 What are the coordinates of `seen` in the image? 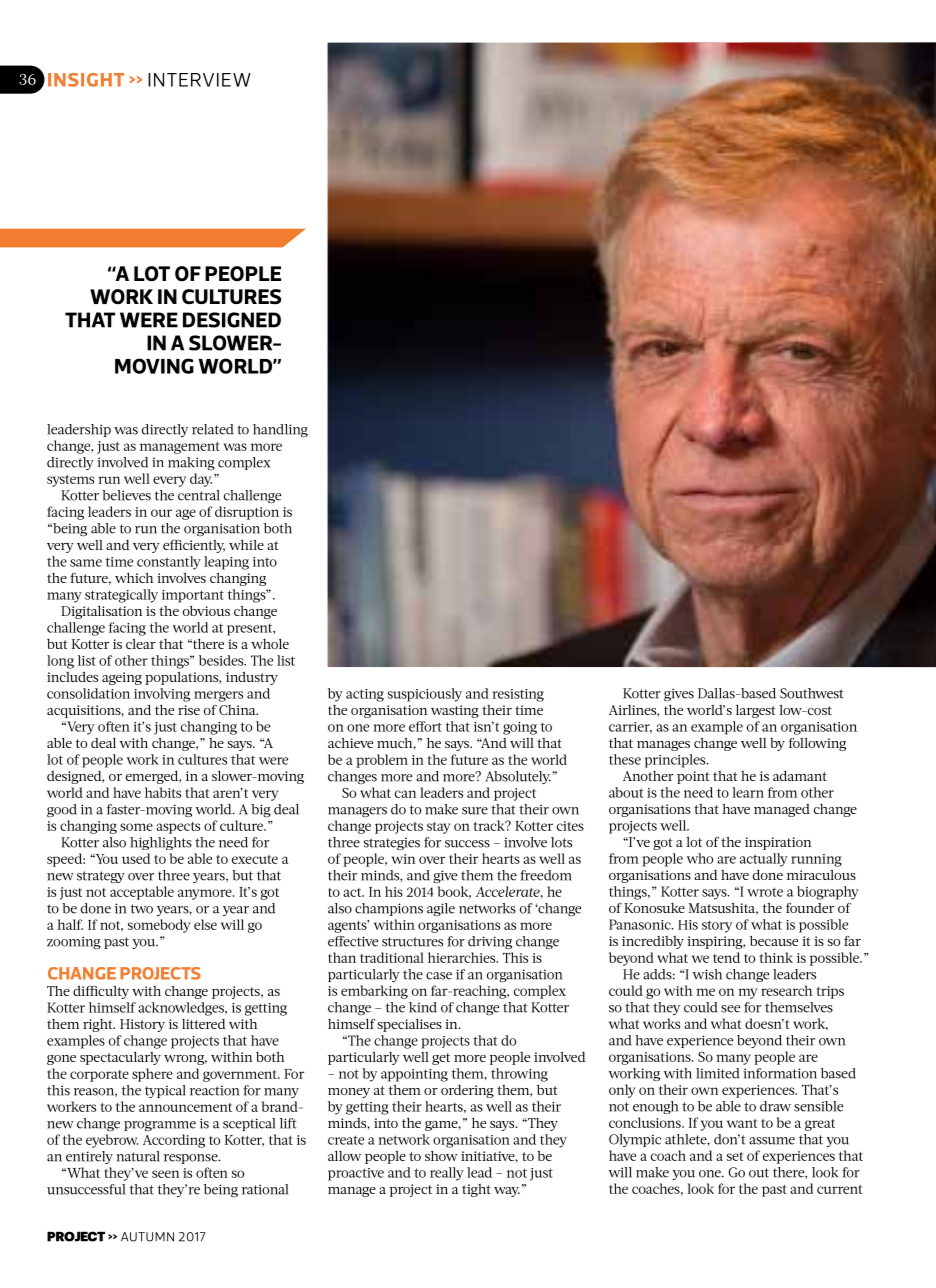 It's located at (165, 1174).
